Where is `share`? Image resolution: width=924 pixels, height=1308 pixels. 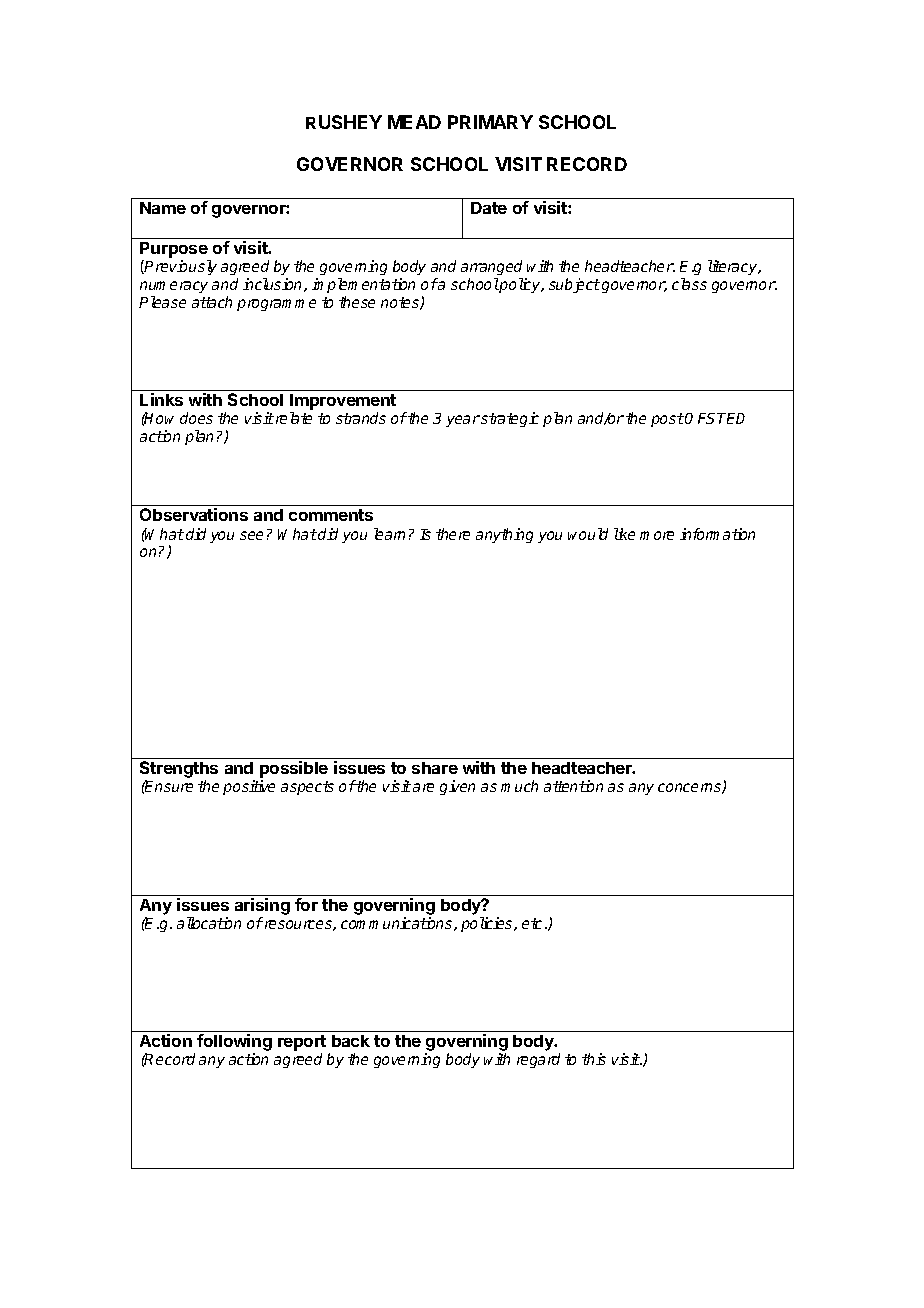 share is located at coordinates (435, 768).
